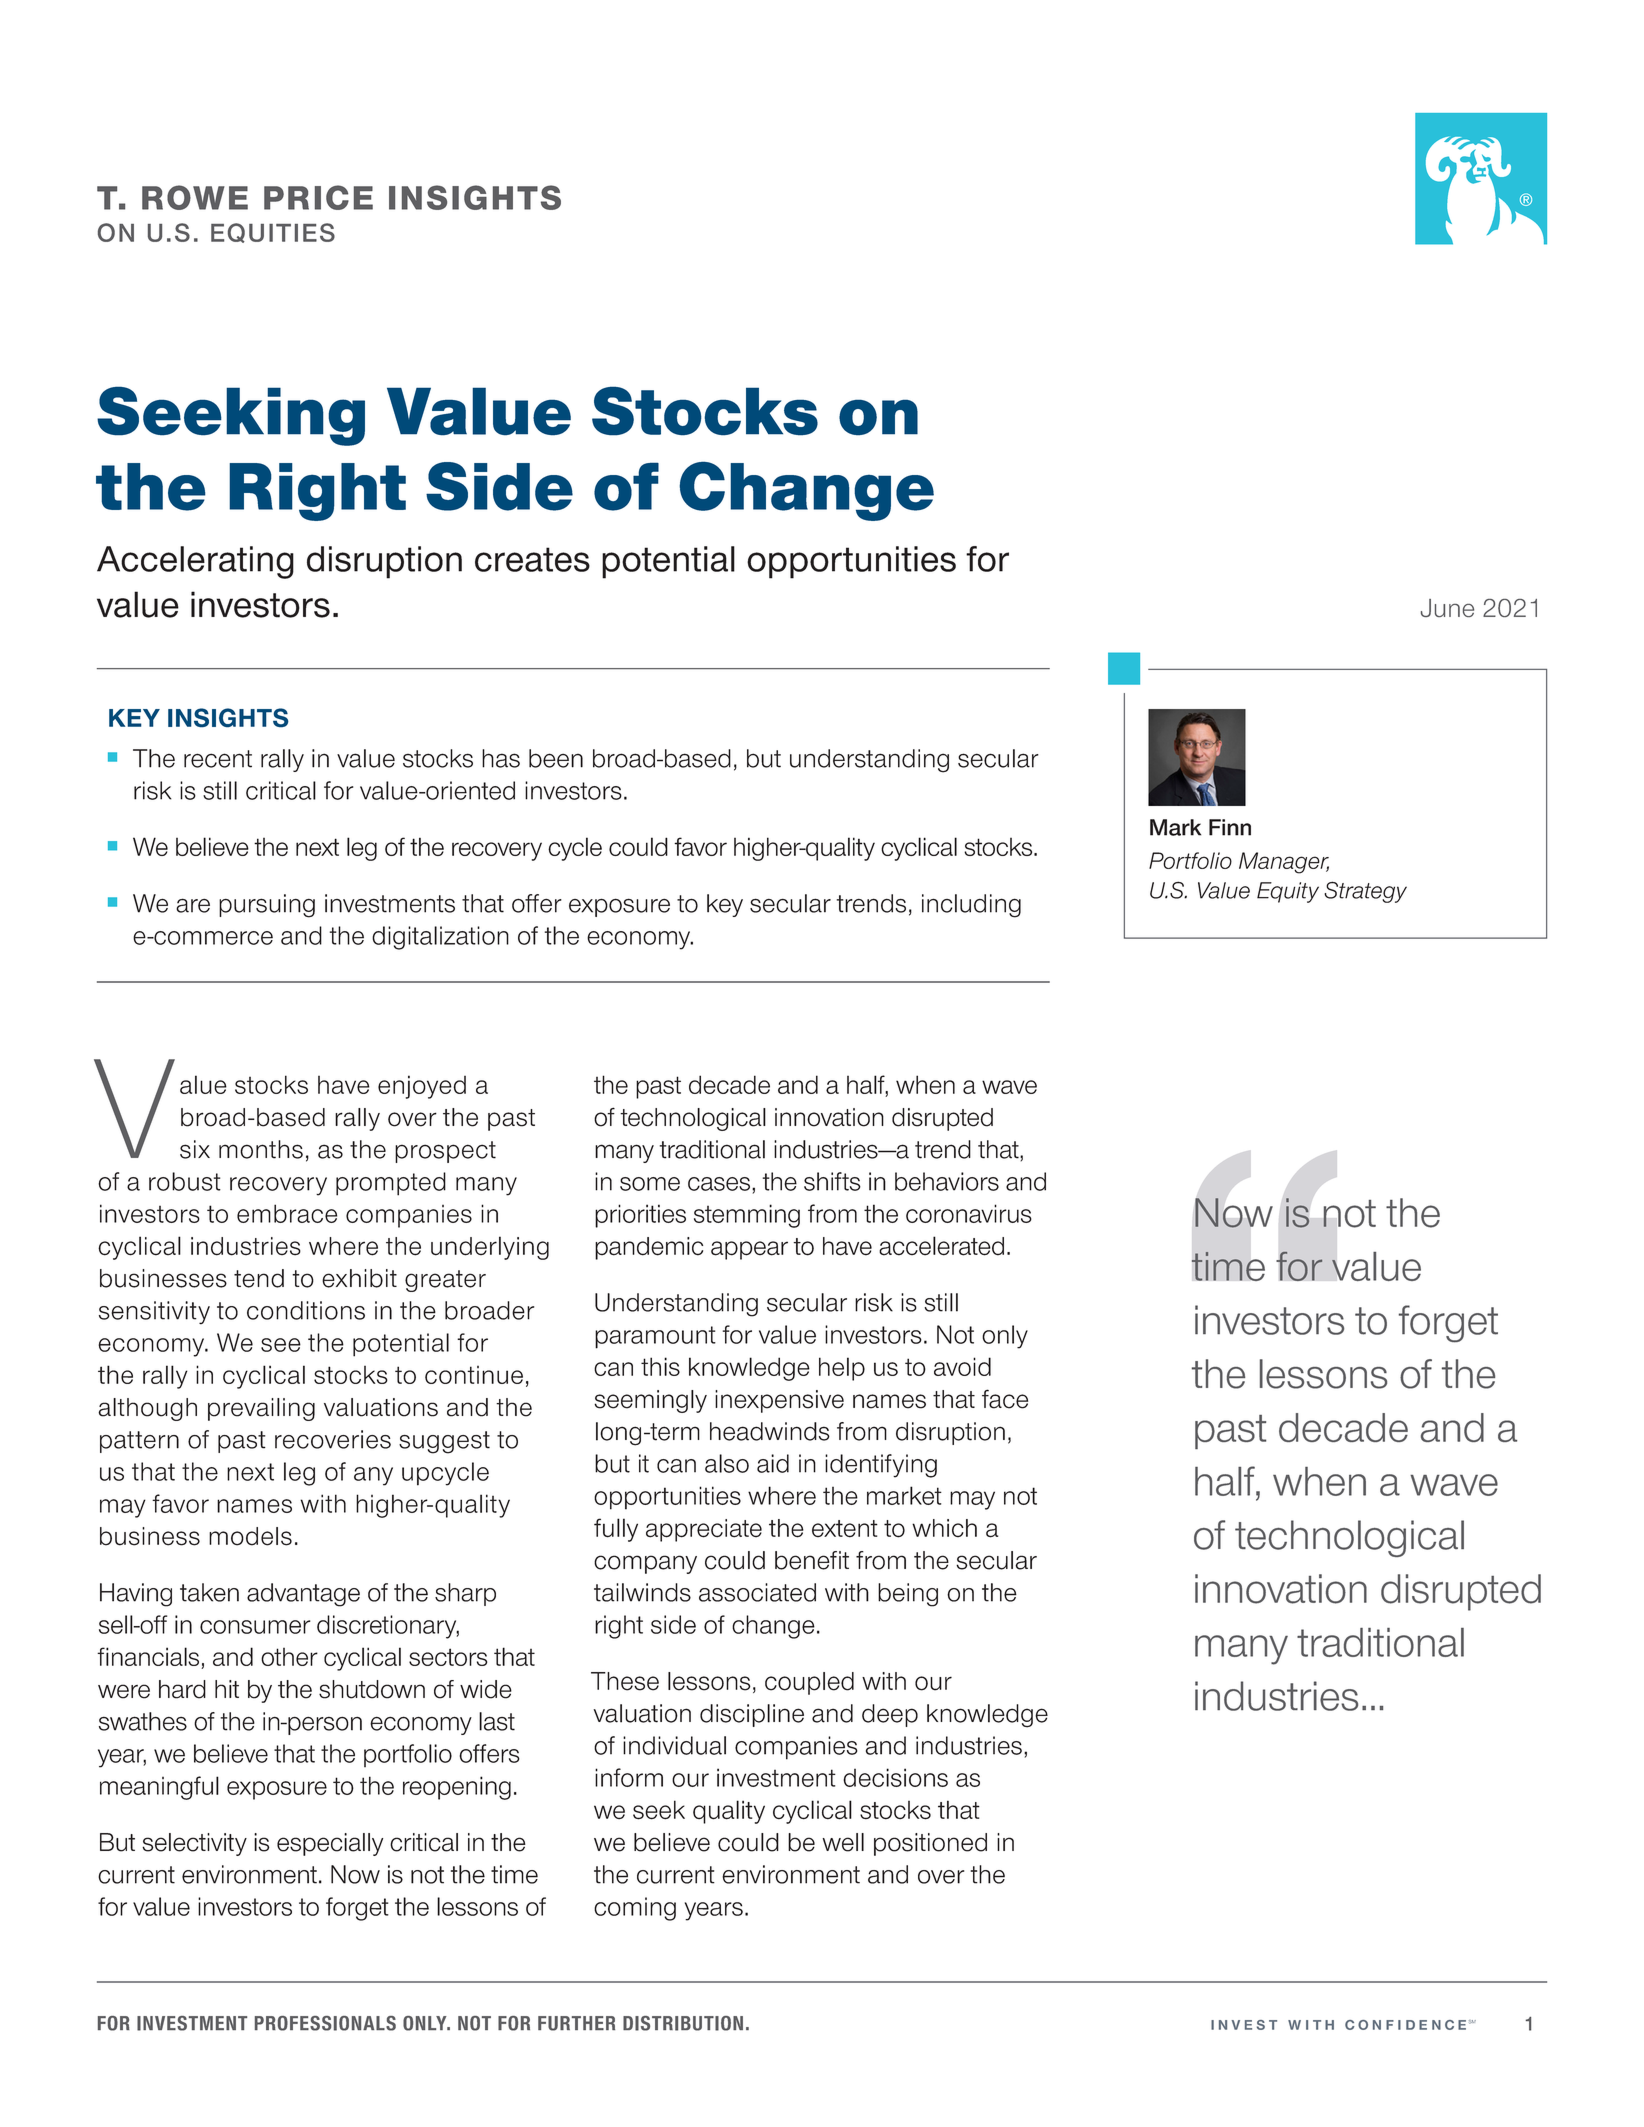  I want to click on June, so click(1447, 608).
